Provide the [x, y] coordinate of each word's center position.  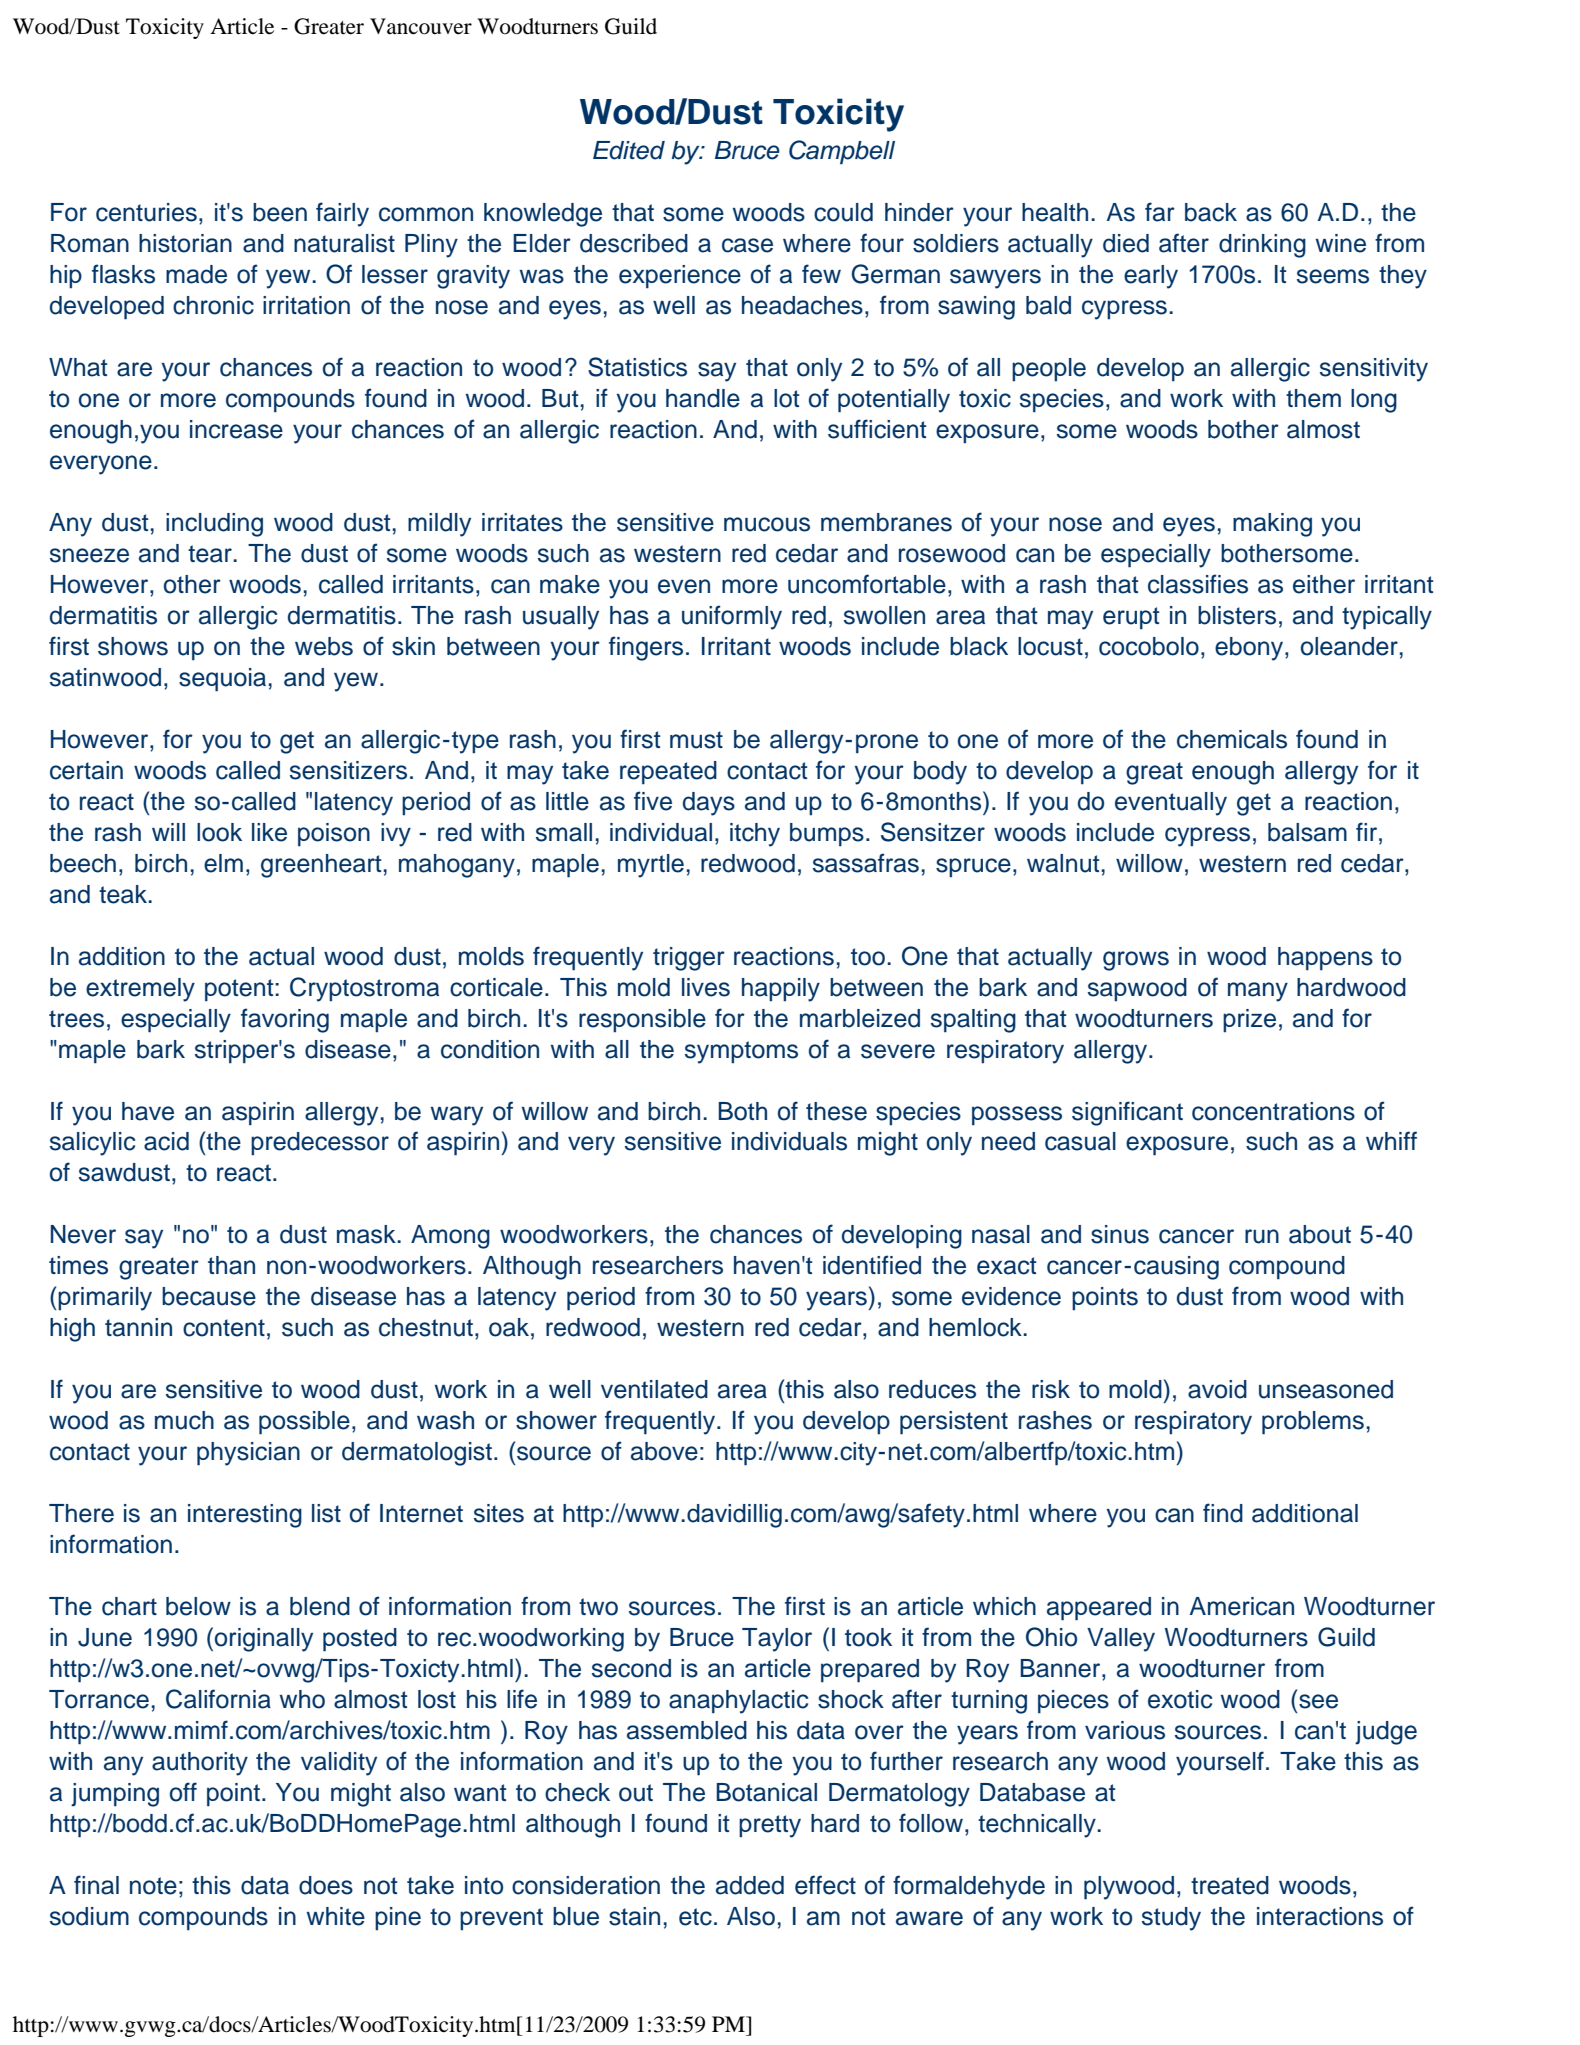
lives [706, 987]
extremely [140, 990]
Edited [629, 150]
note [153, 1886]
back [1211, 212]
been [280, 212]
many [1258, 992]
